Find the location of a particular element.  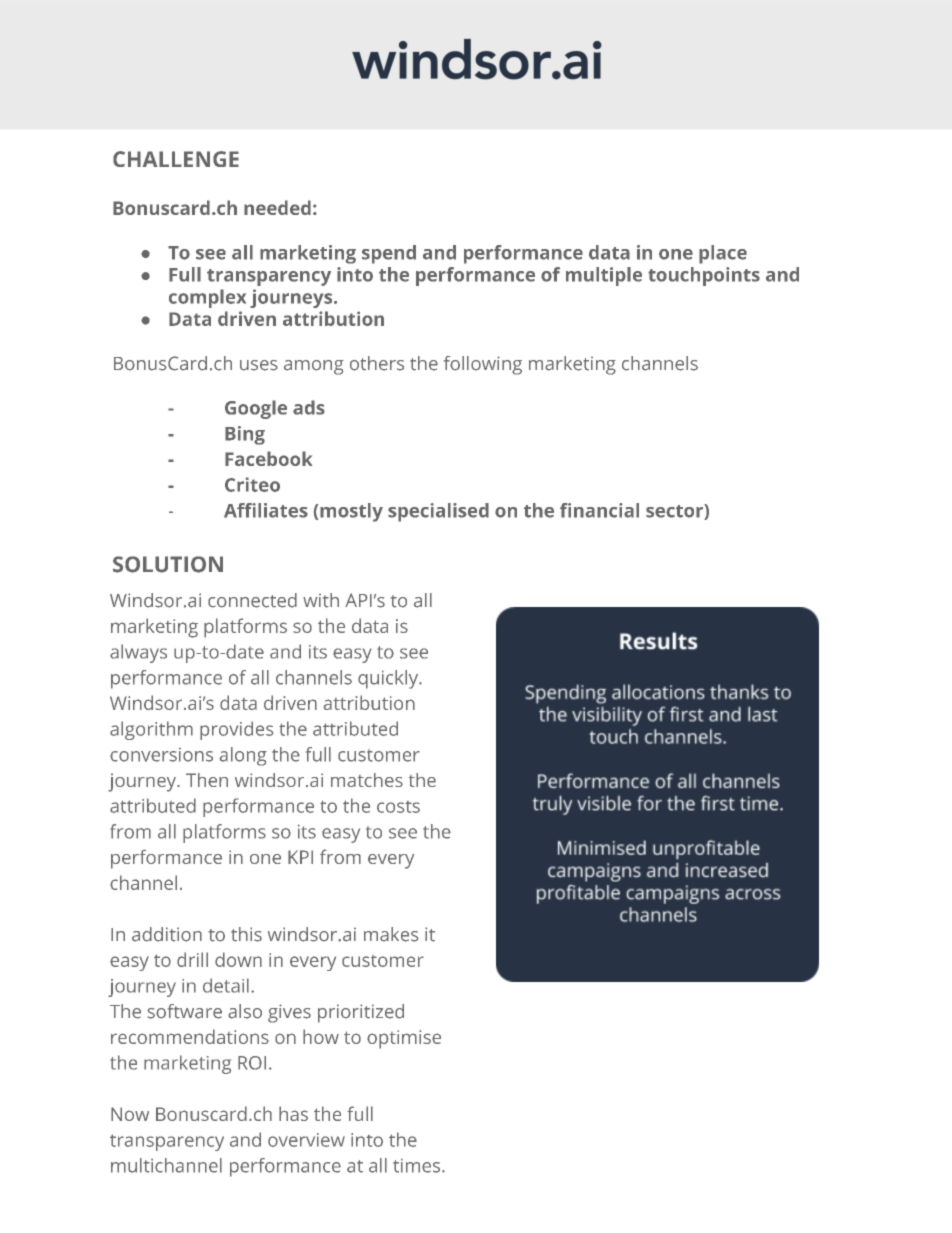

CHALLENGE is located at coordinates (176, 159).
